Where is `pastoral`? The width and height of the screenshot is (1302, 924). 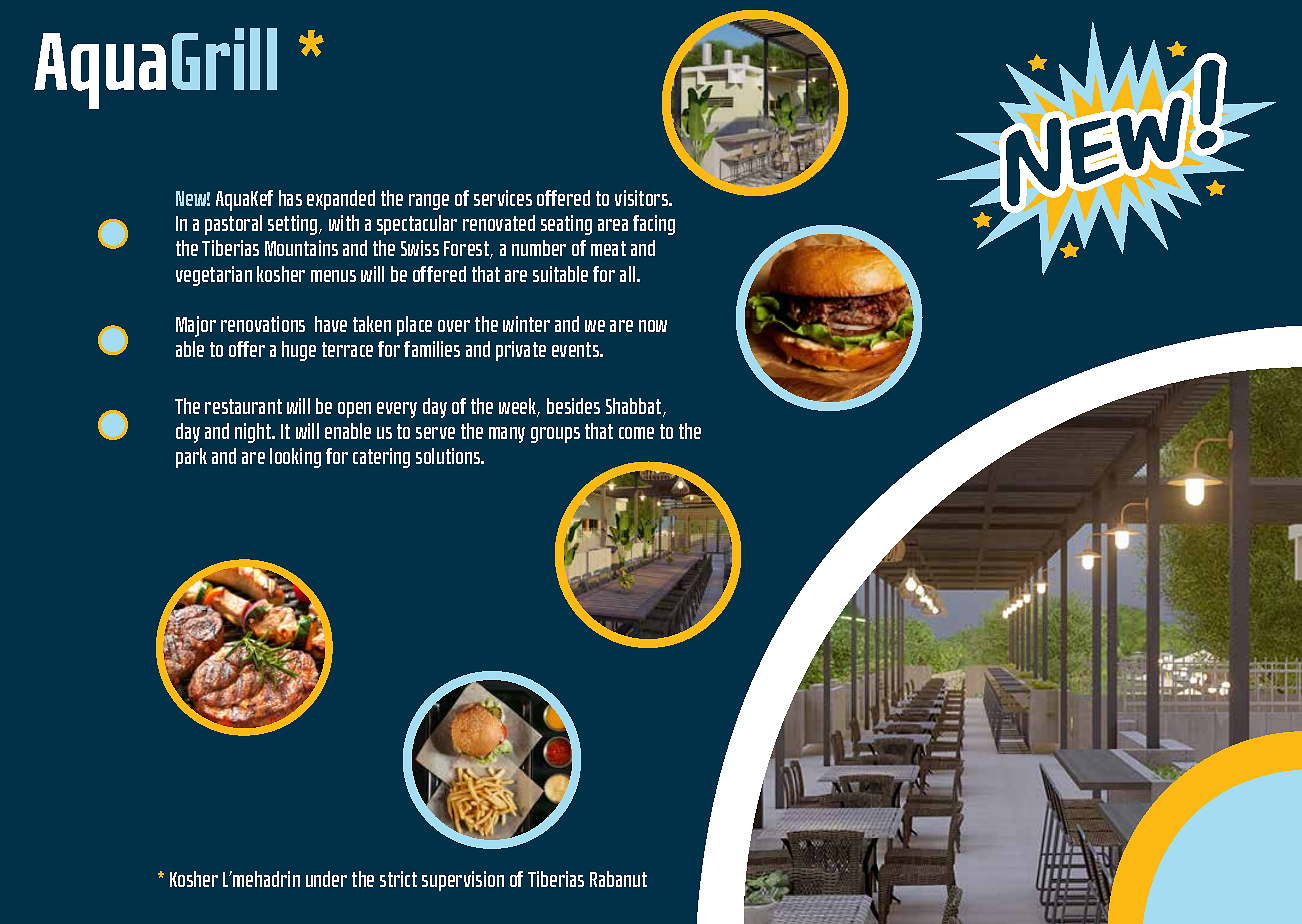 pastoral is located at coordinates (233, 225).
